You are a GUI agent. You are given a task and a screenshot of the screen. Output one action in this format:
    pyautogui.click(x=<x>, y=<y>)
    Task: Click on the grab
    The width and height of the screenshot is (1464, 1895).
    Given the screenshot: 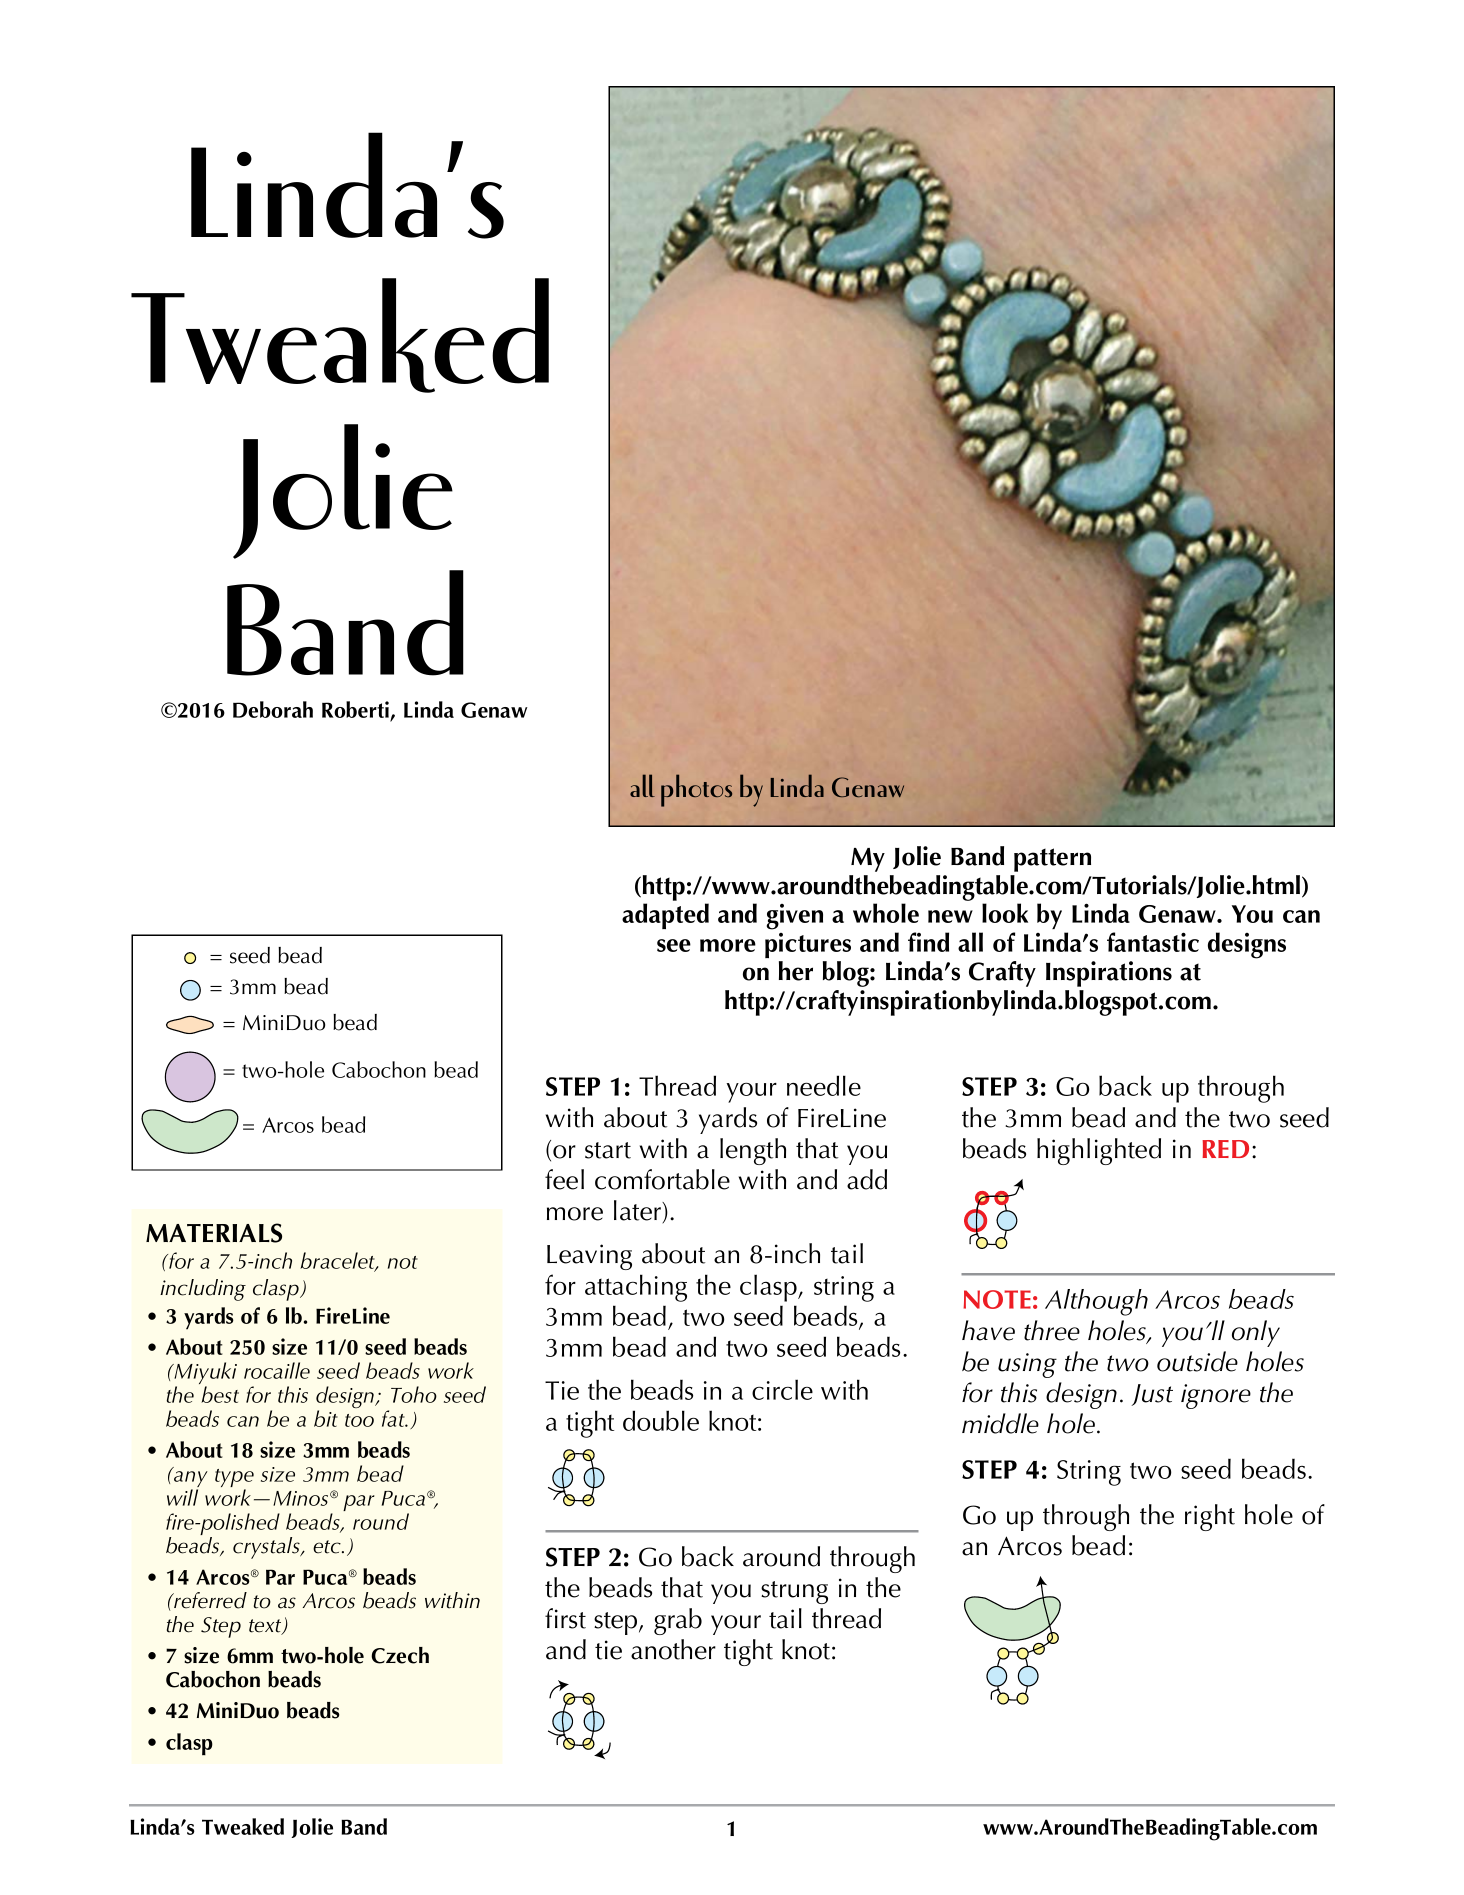 What is the action you would take?
    pyautogui.click(x=678, y=1621)
